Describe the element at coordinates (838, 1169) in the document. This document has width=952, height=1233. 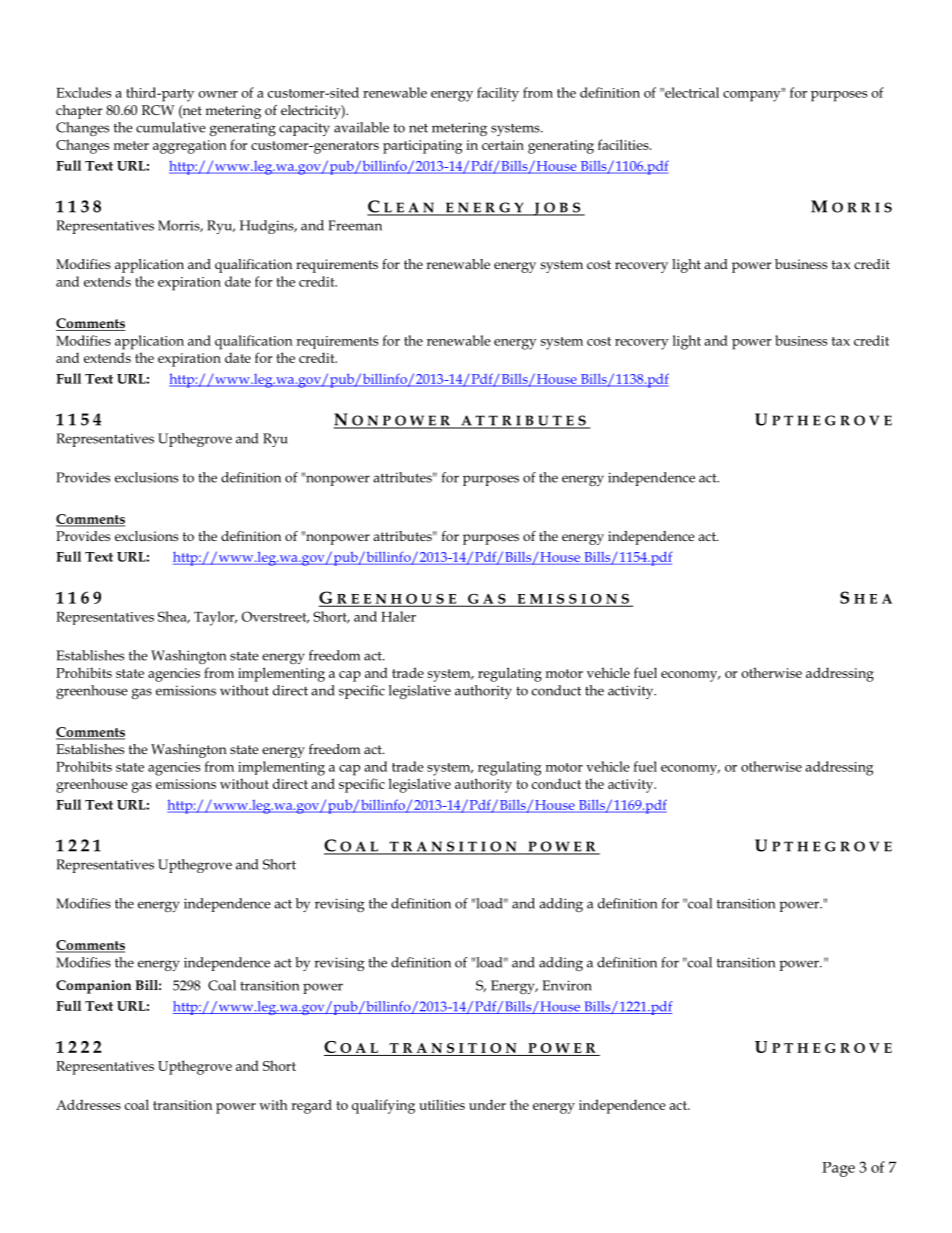
I see `Page` at that location.
